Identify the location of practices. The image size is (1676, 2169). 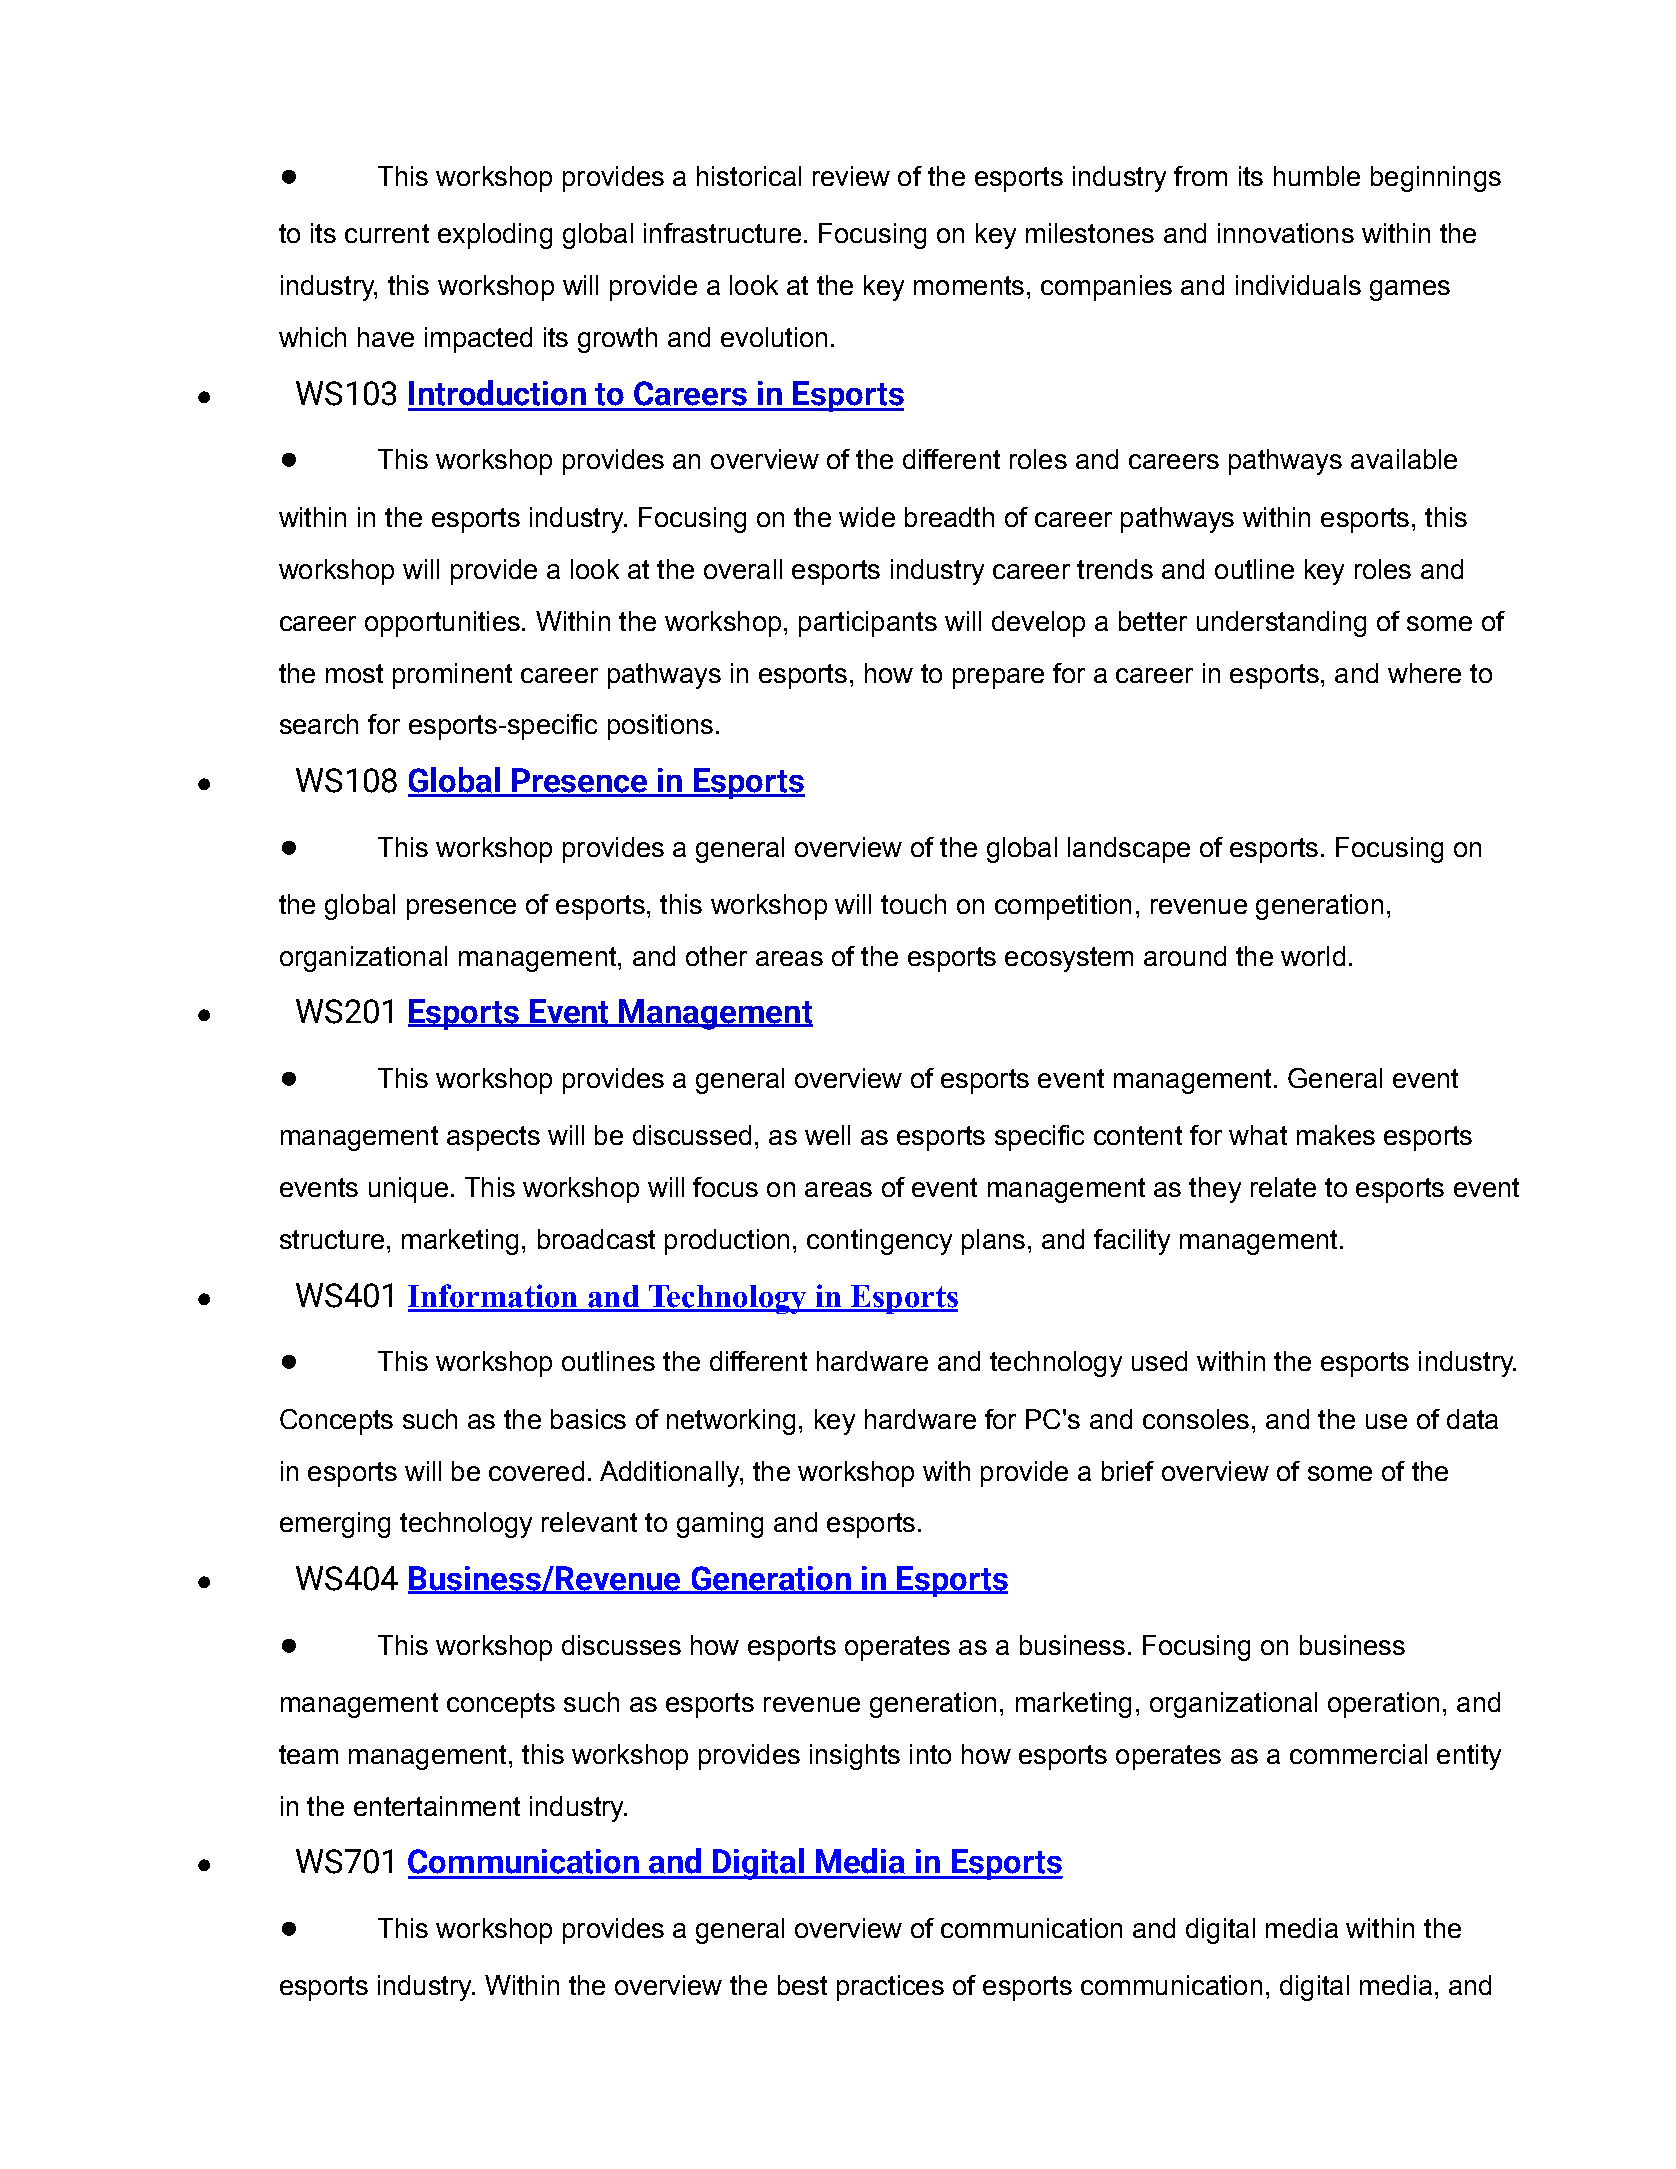
(890, 1988).
